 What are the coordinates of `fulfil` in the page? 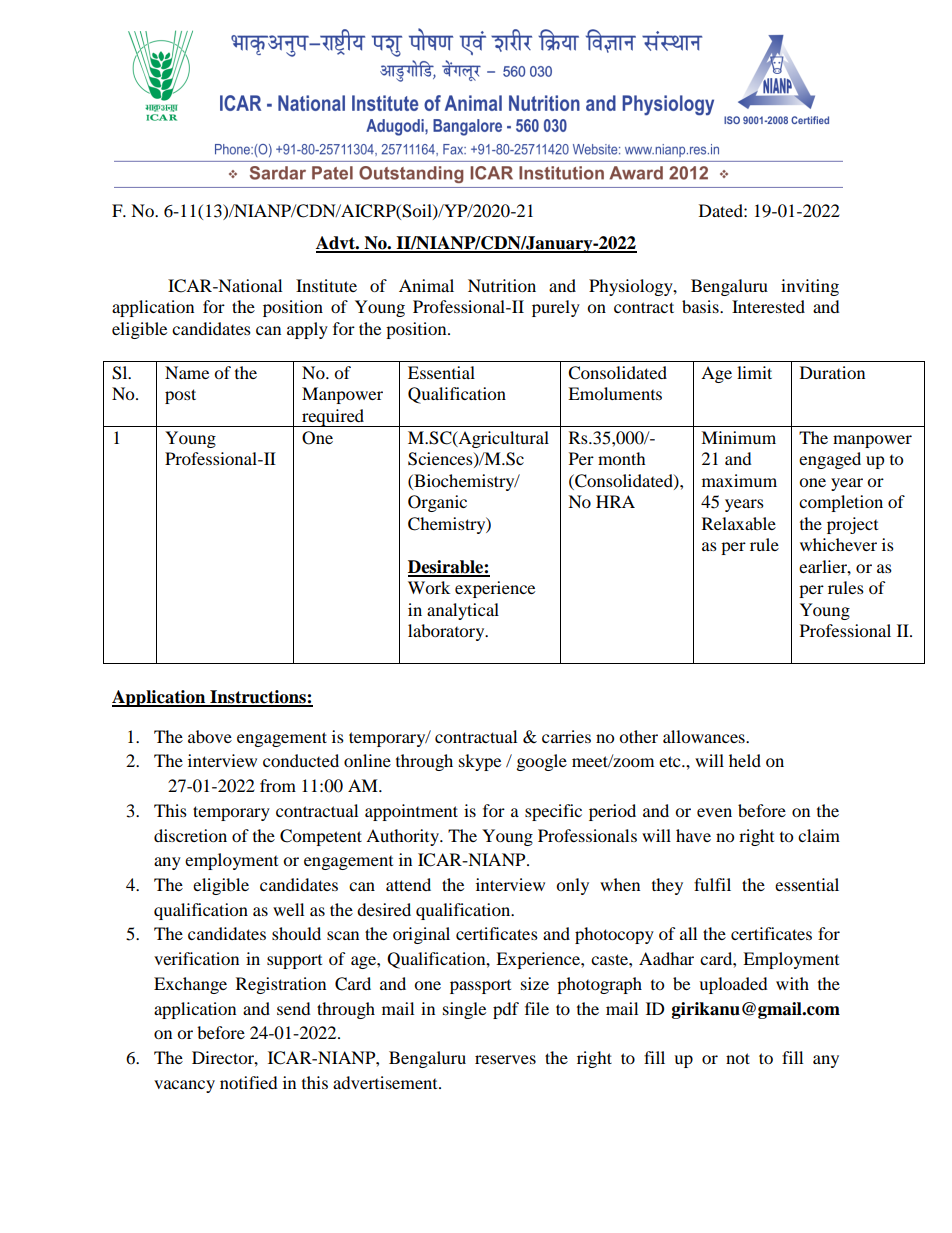 It's located at (712, 884).
